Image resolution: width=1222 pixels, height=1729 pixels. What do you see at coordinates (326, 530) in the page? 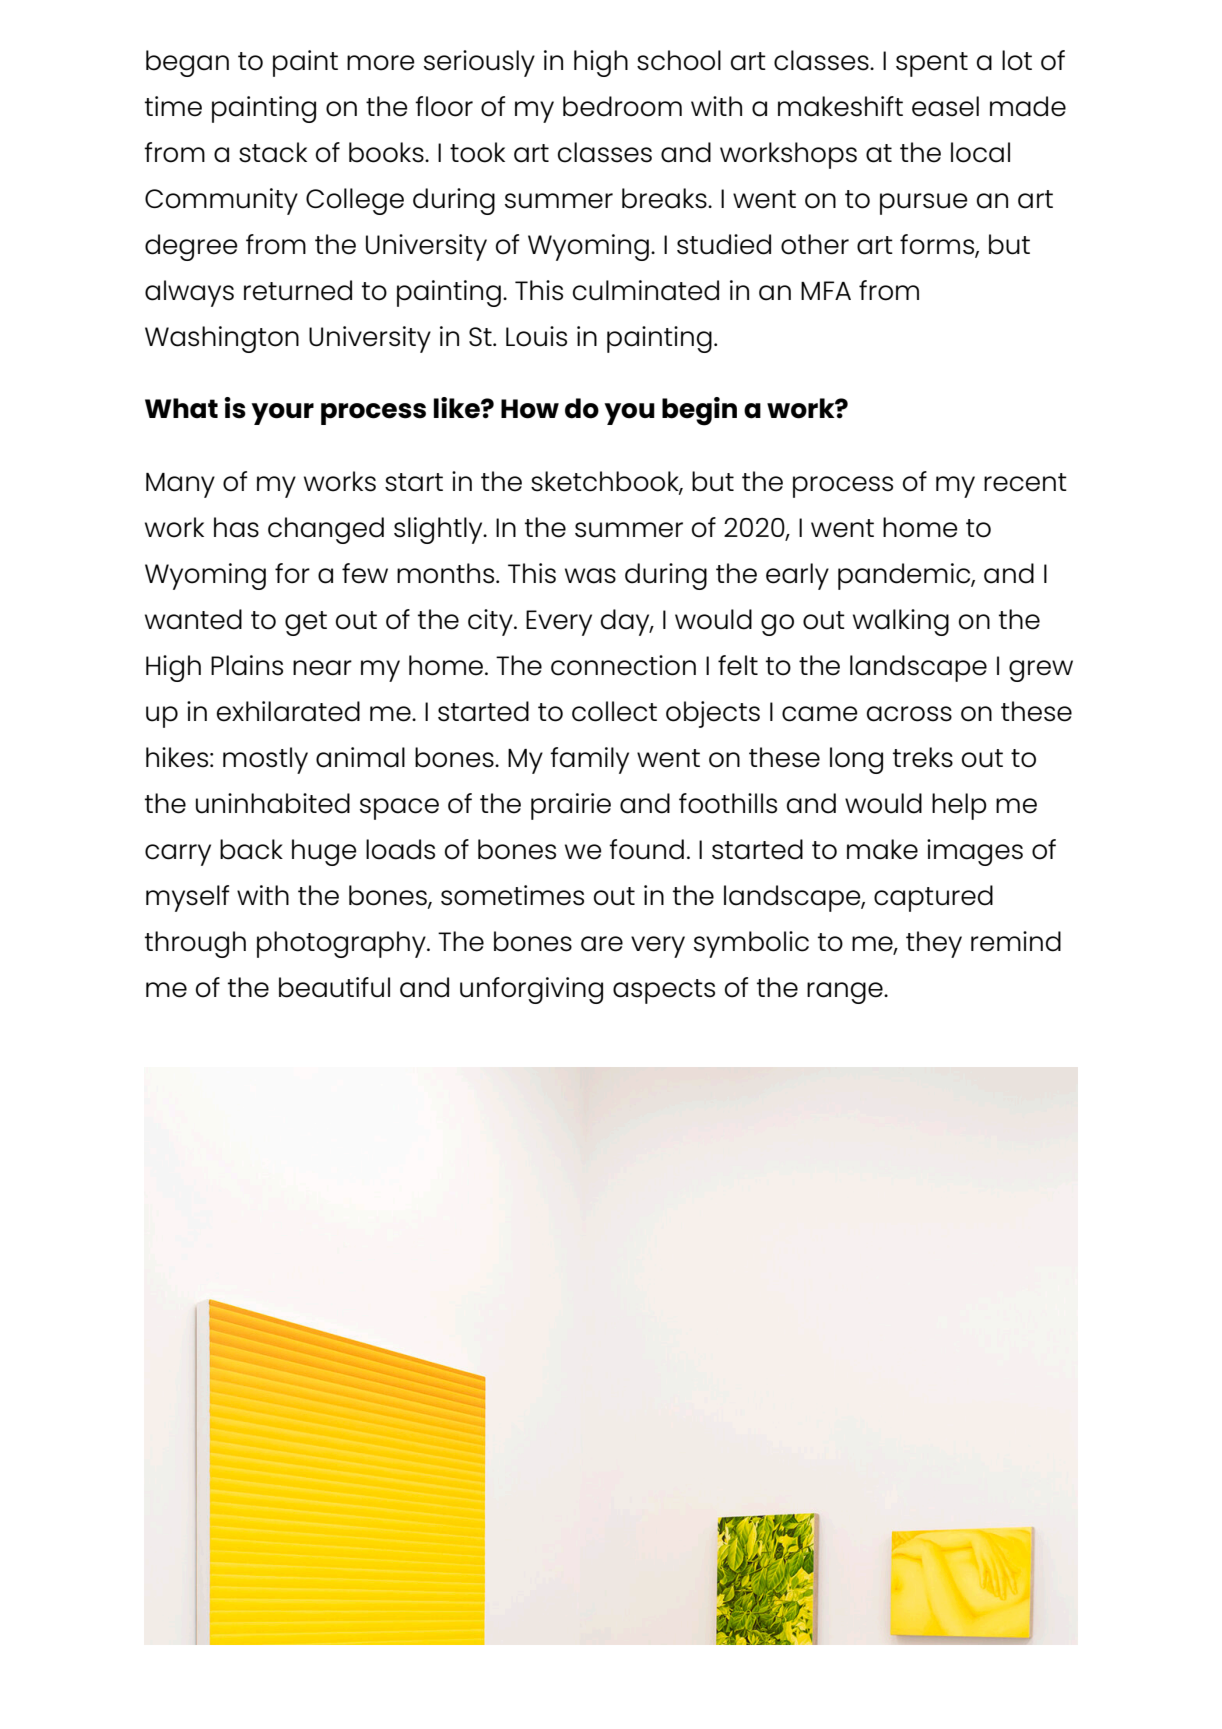
I see `changed` at bounding box center [326, 530].
